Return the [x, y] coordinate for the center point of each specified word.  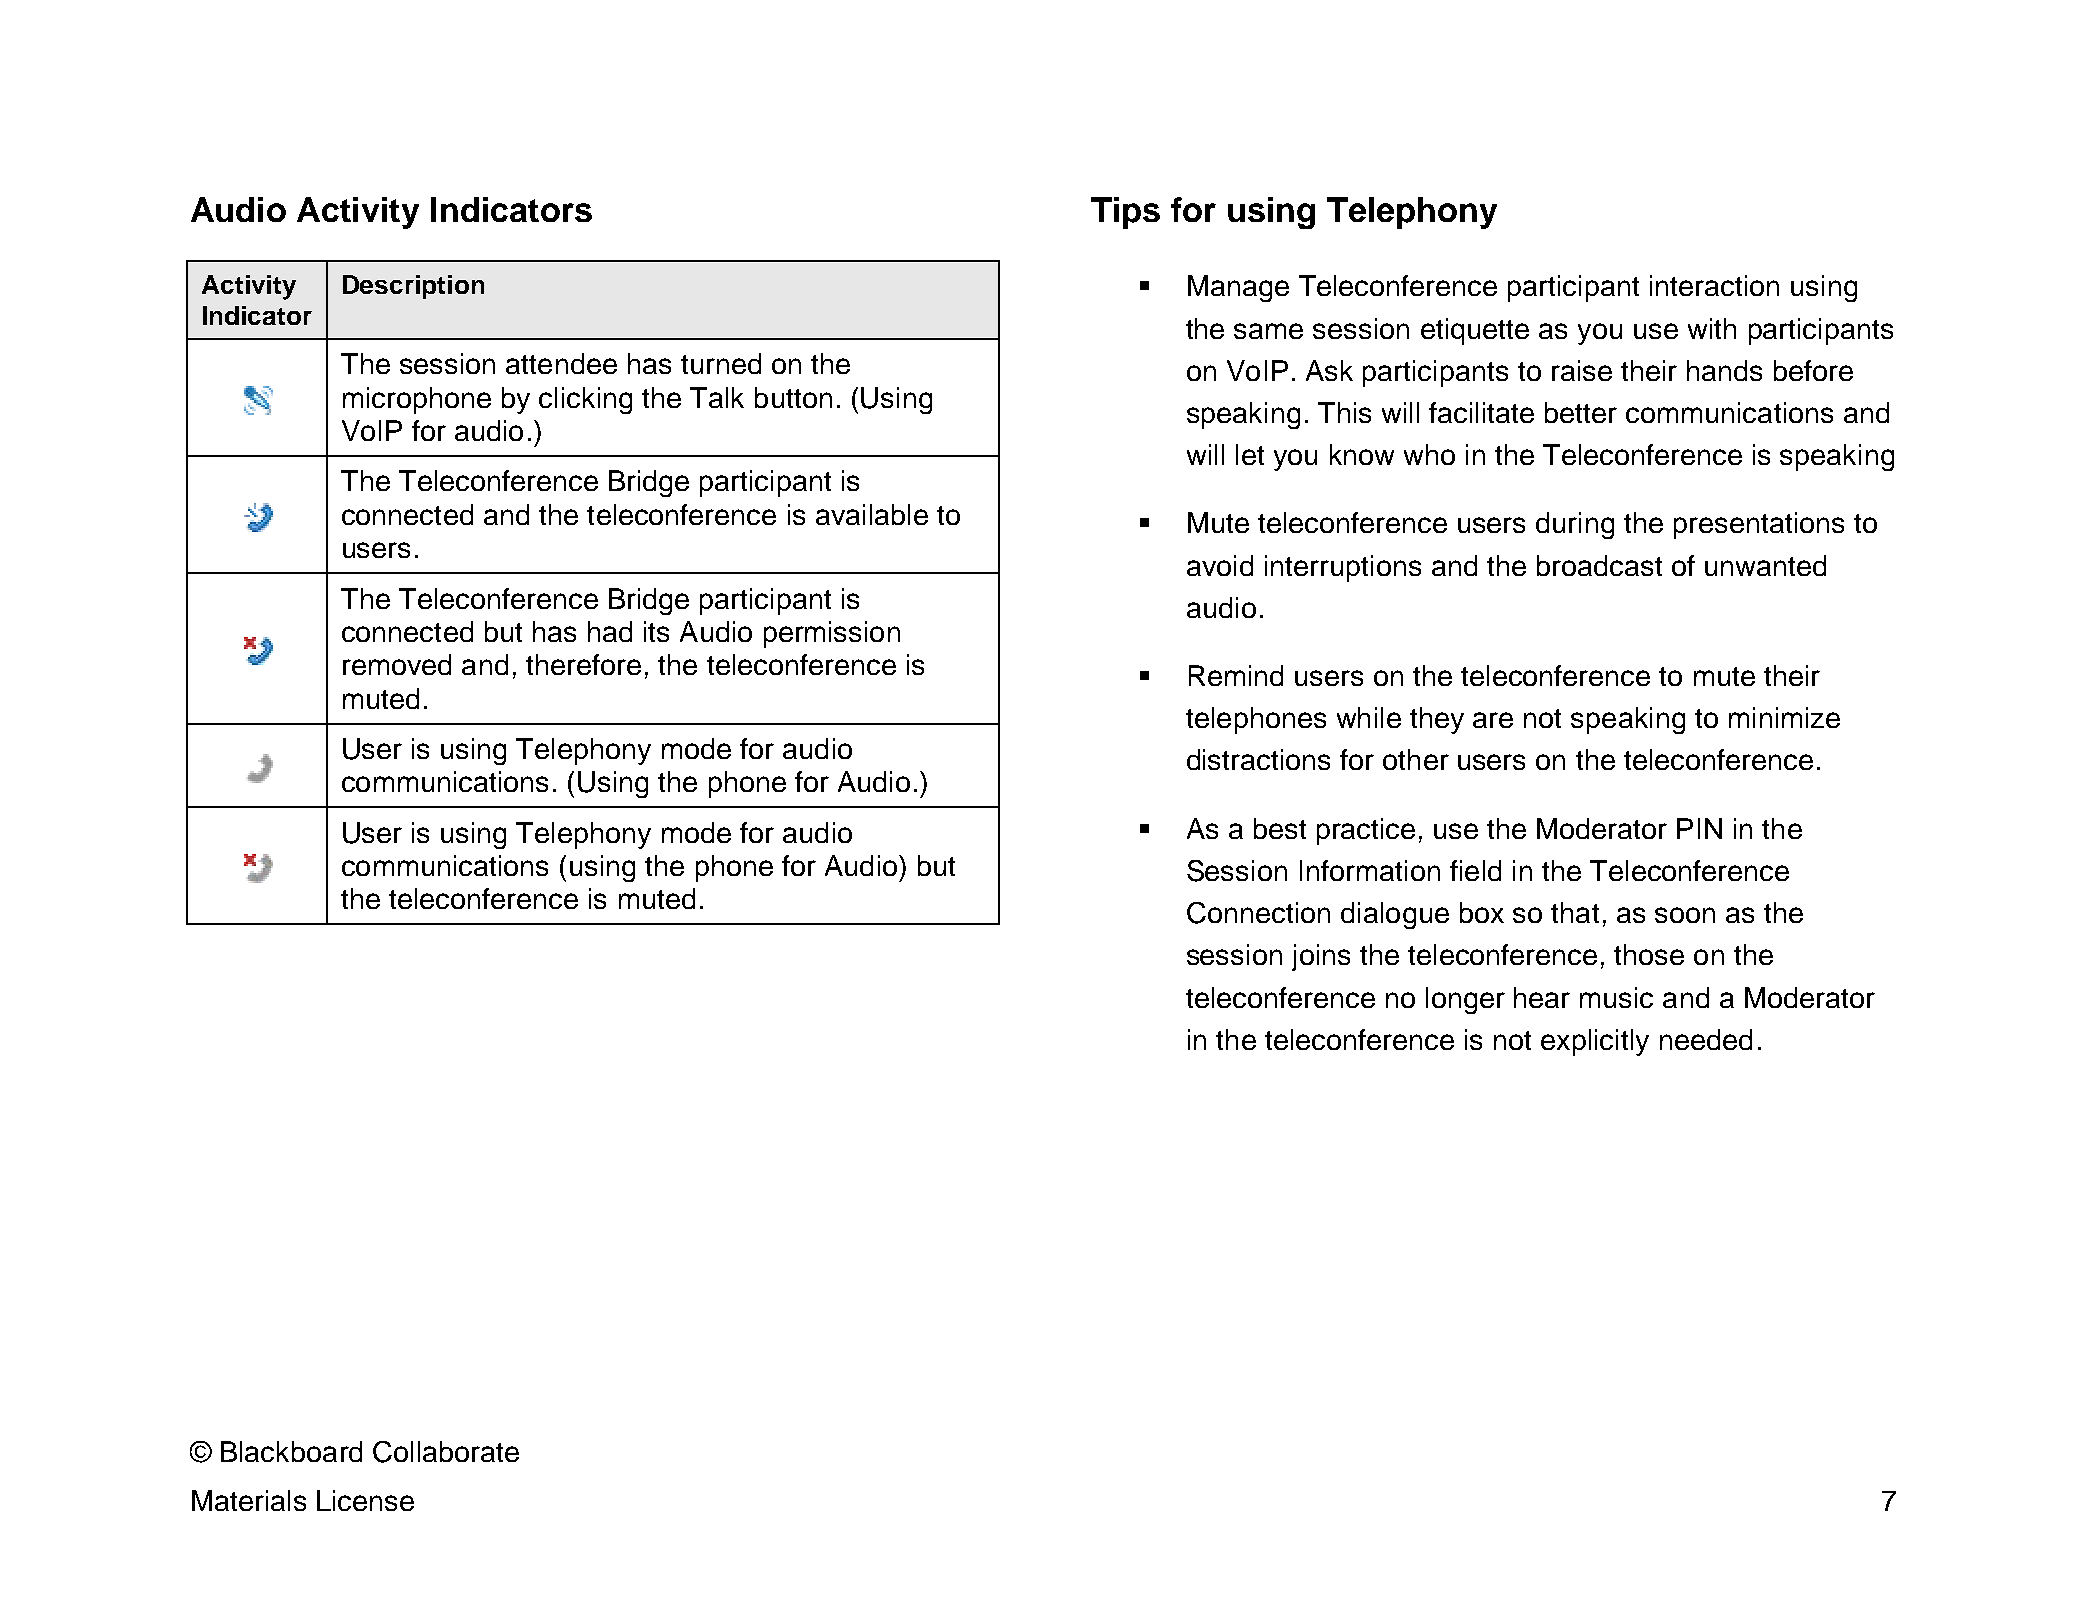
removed [397, 664]
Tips [1125, 213]
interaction [1714, 285]
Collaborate [446, 1452]
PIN [1699, 828]
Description [413, 287]
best [1280, 828]
